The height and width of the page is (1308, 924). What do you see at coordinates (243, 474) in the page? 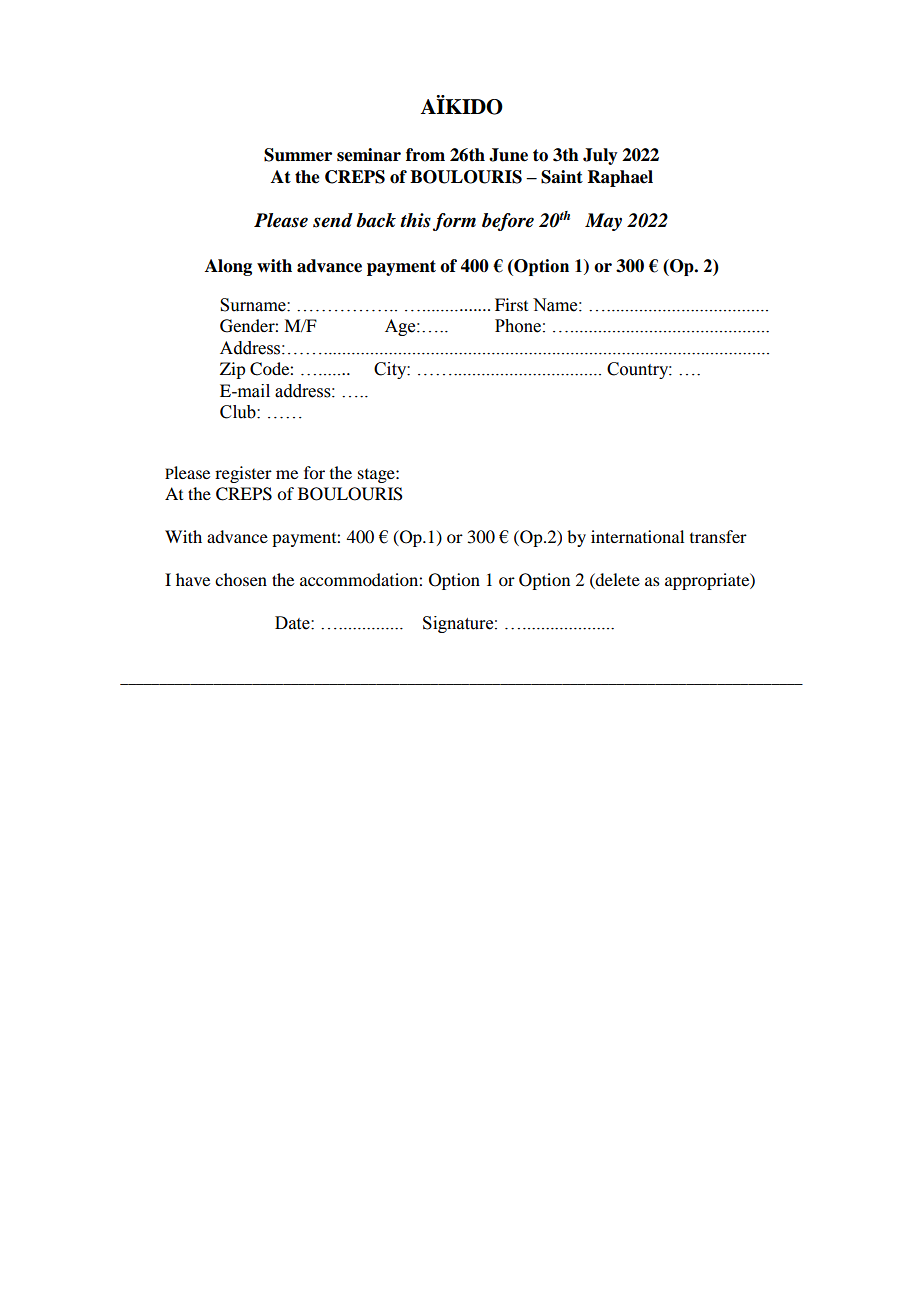
I see `register` at bounding box center [243, 474].
